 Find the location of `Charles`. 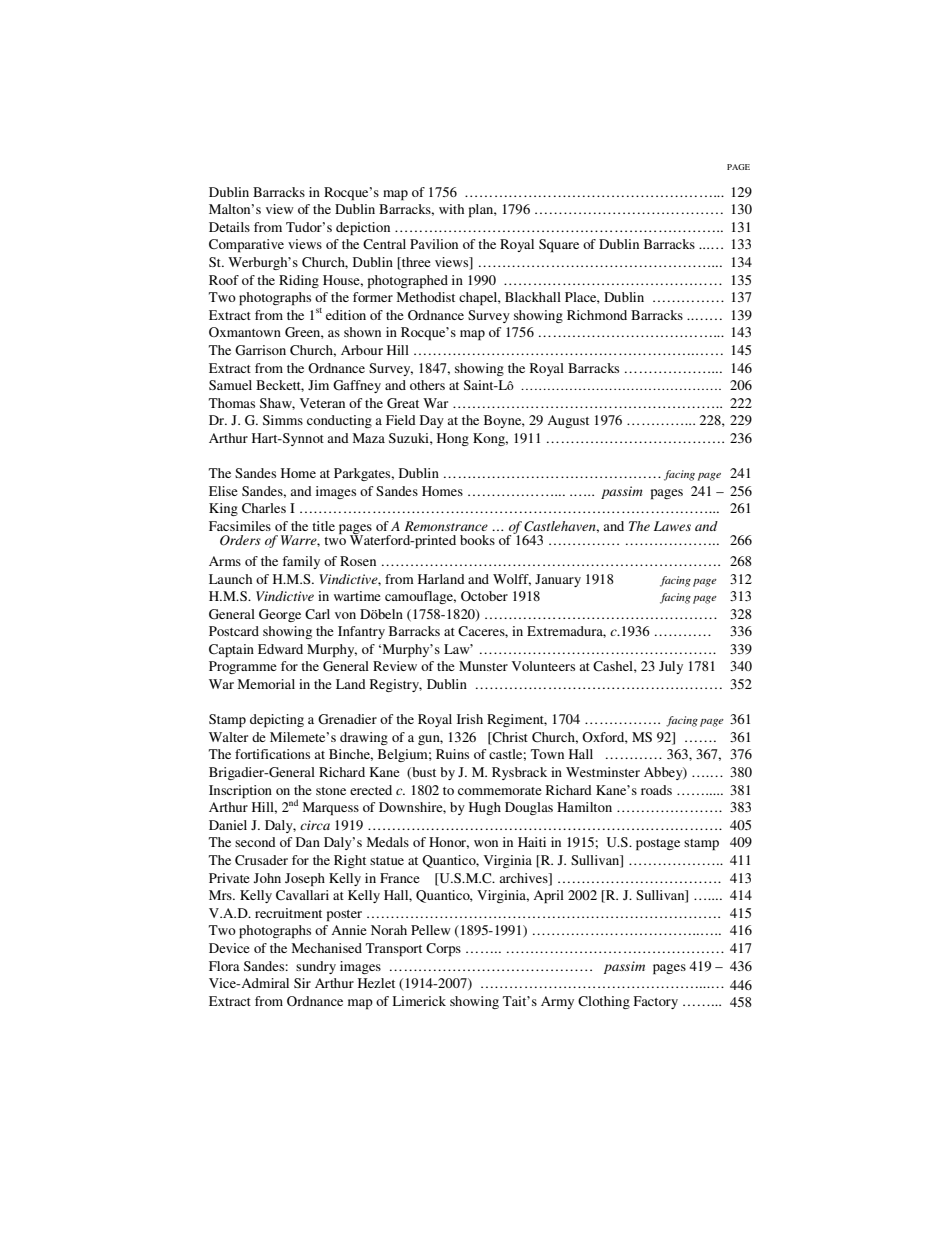

Charles is located at coordinates (264, 508).
